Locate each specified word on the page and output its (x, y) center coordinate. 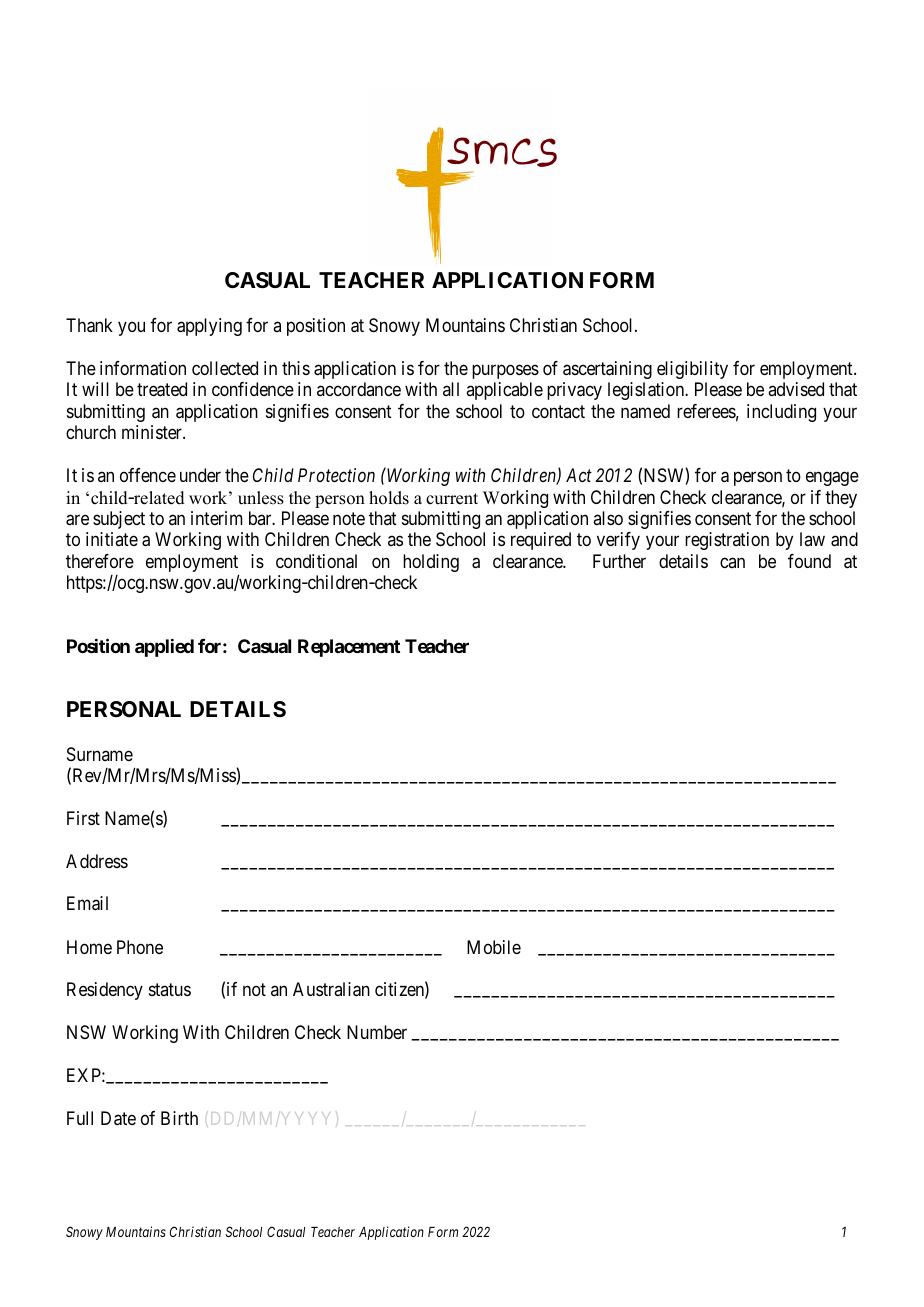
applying (209, 327)
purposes (505, 371)
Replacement (349, 648)
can (732, 562)
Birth (179, 1118)
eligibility (692, 370)
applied (164, 648)
